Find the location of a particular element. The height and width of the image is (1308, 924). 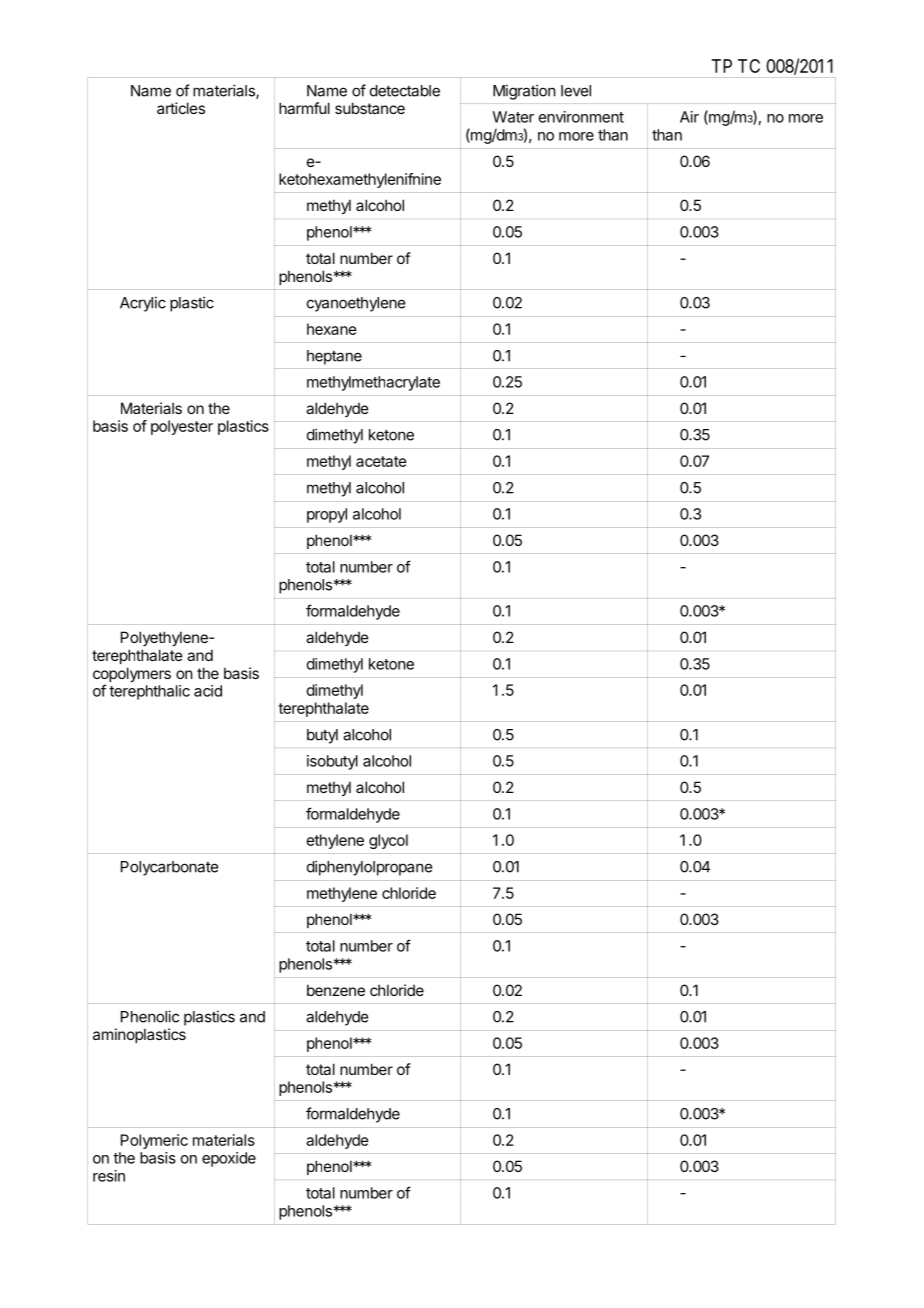

articles is located at coordinates (181, 108).
